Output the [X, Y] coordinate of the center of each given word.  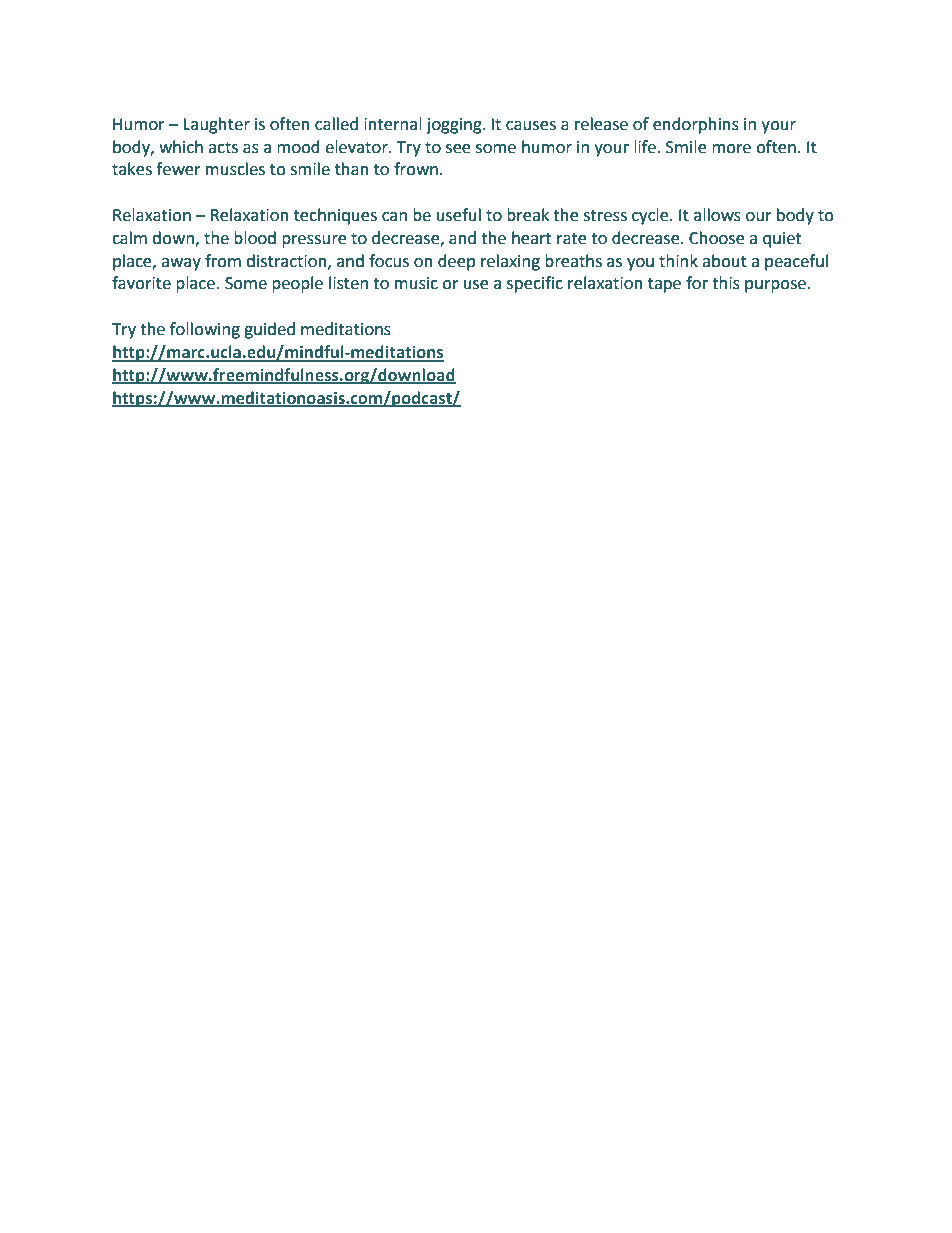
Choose [716, 238]
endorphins [696, 125]
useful [459, 215]
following [205, 330]
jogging [455, 126]
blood [255, 238]
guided [269, 330]
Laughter [216, 125]
